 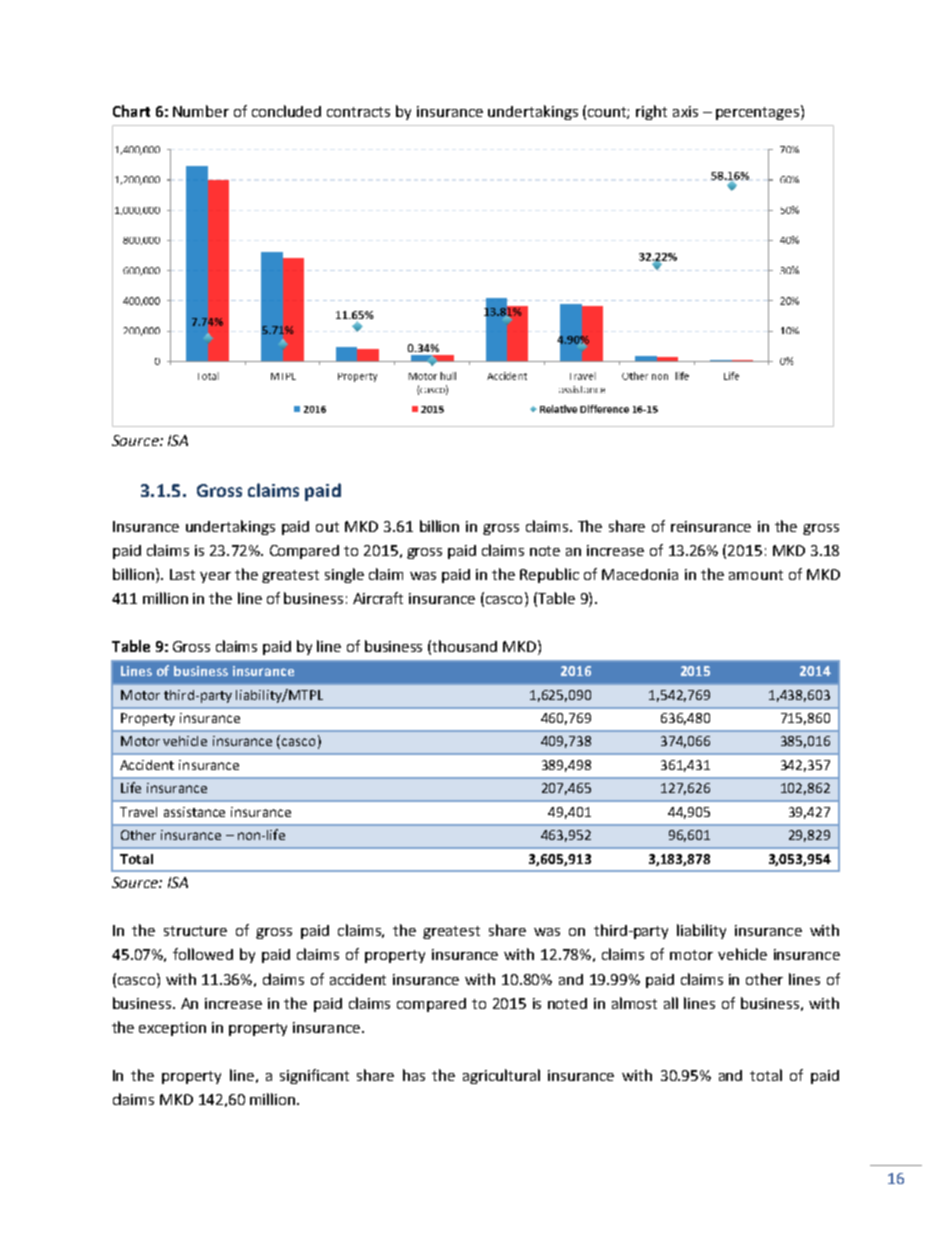 What do you see at coordinates (172, 1029) in the page?
I see `exception` at bounding box center [172, 1029].
